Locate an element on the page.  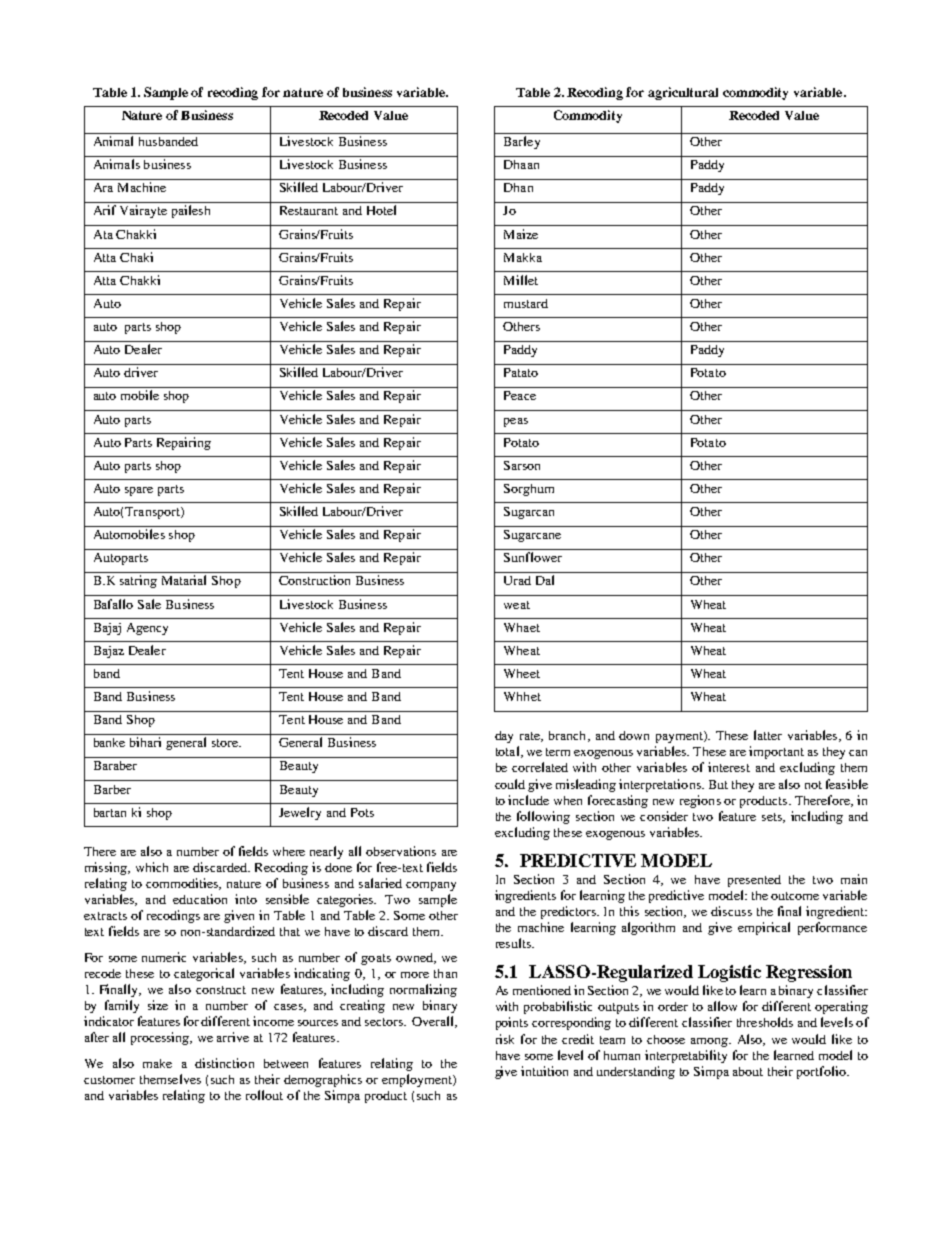
about is located at coordinates (748, 1071).
